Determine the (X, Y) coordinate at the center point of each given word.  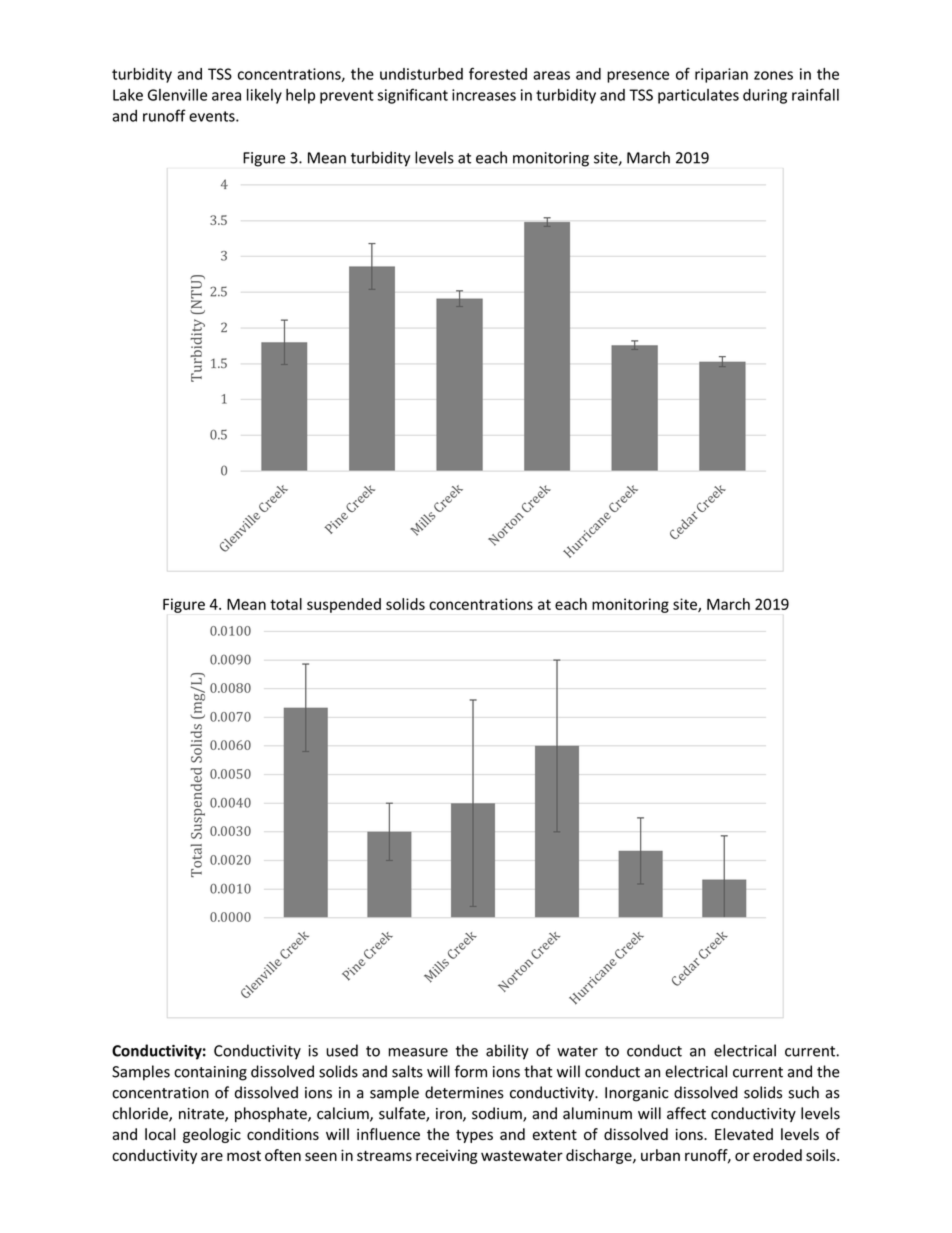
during (765, 96)
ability (507, 1052)
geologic (212, 1135)
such (804, 1092)
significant (412, 96)
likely (264, 96)
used (342, 1050)
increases (484, 95)
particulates (698, 96)
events (213, 116)
